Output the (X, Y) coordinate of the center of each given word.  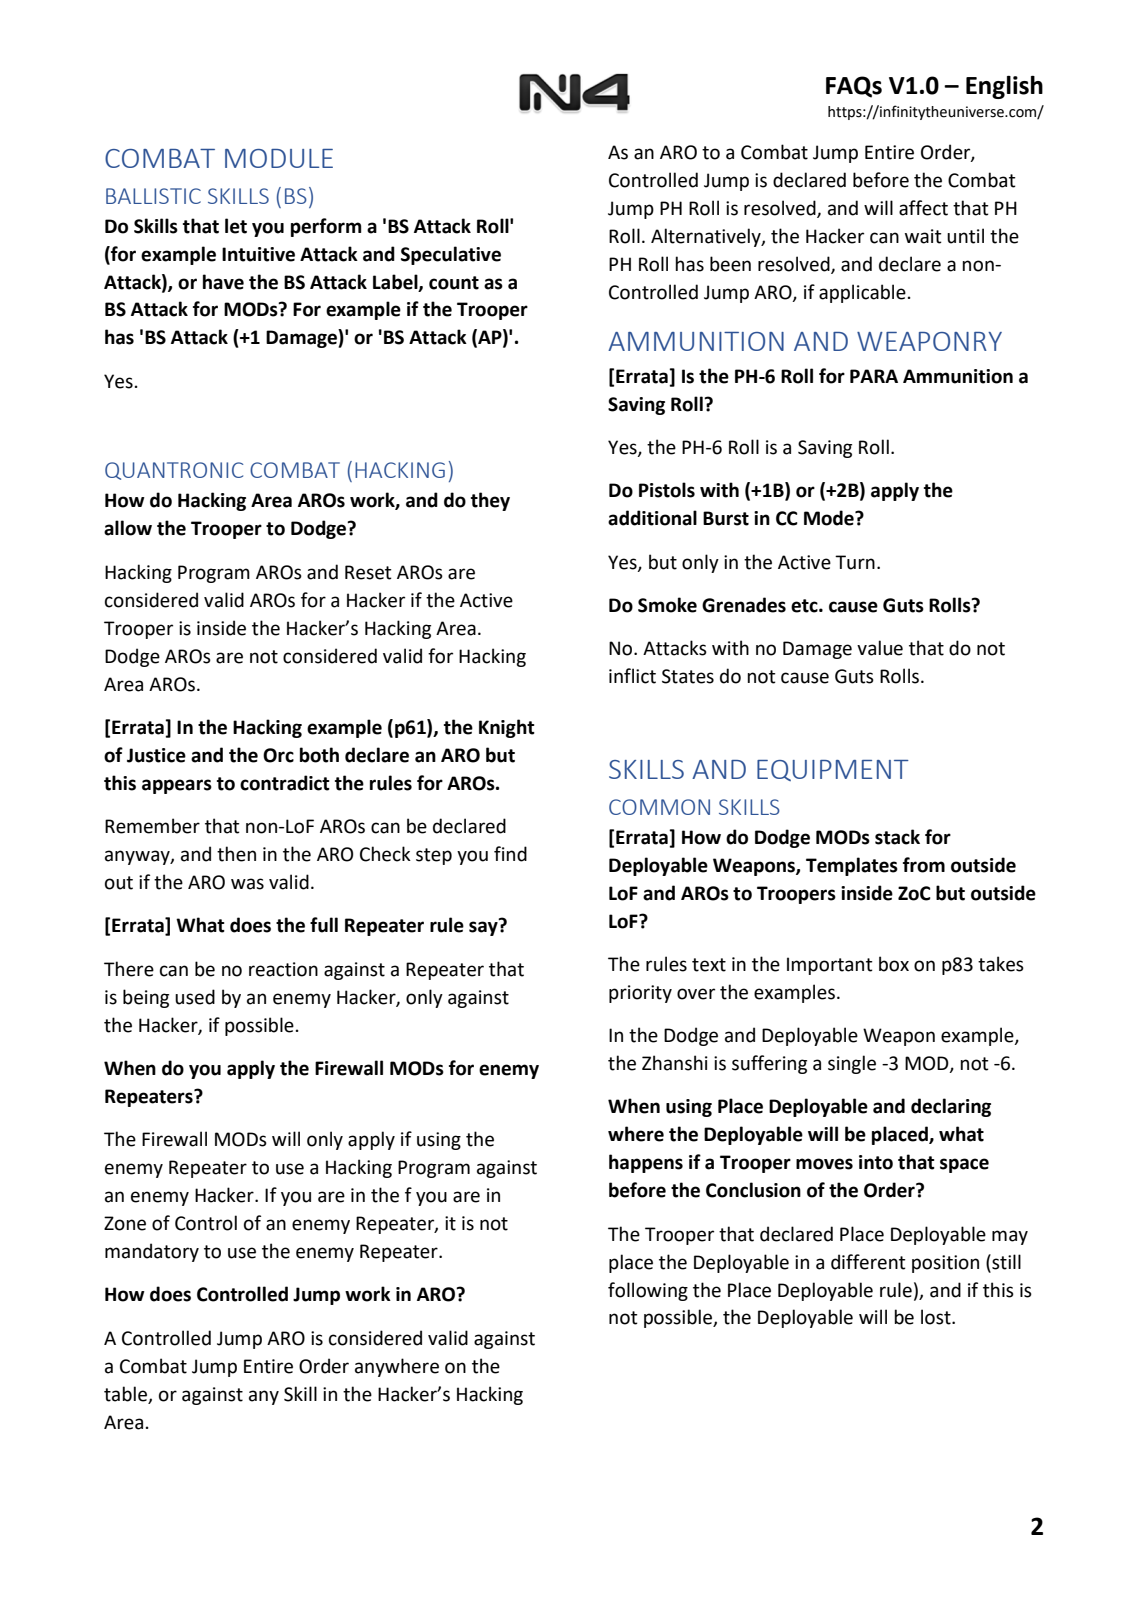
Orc (278, 755)
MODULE (279, 158)
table (125, 1394)
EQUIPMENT (833, 770)
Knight (507, 728)
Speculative (451, 255)
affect (923, 208)
